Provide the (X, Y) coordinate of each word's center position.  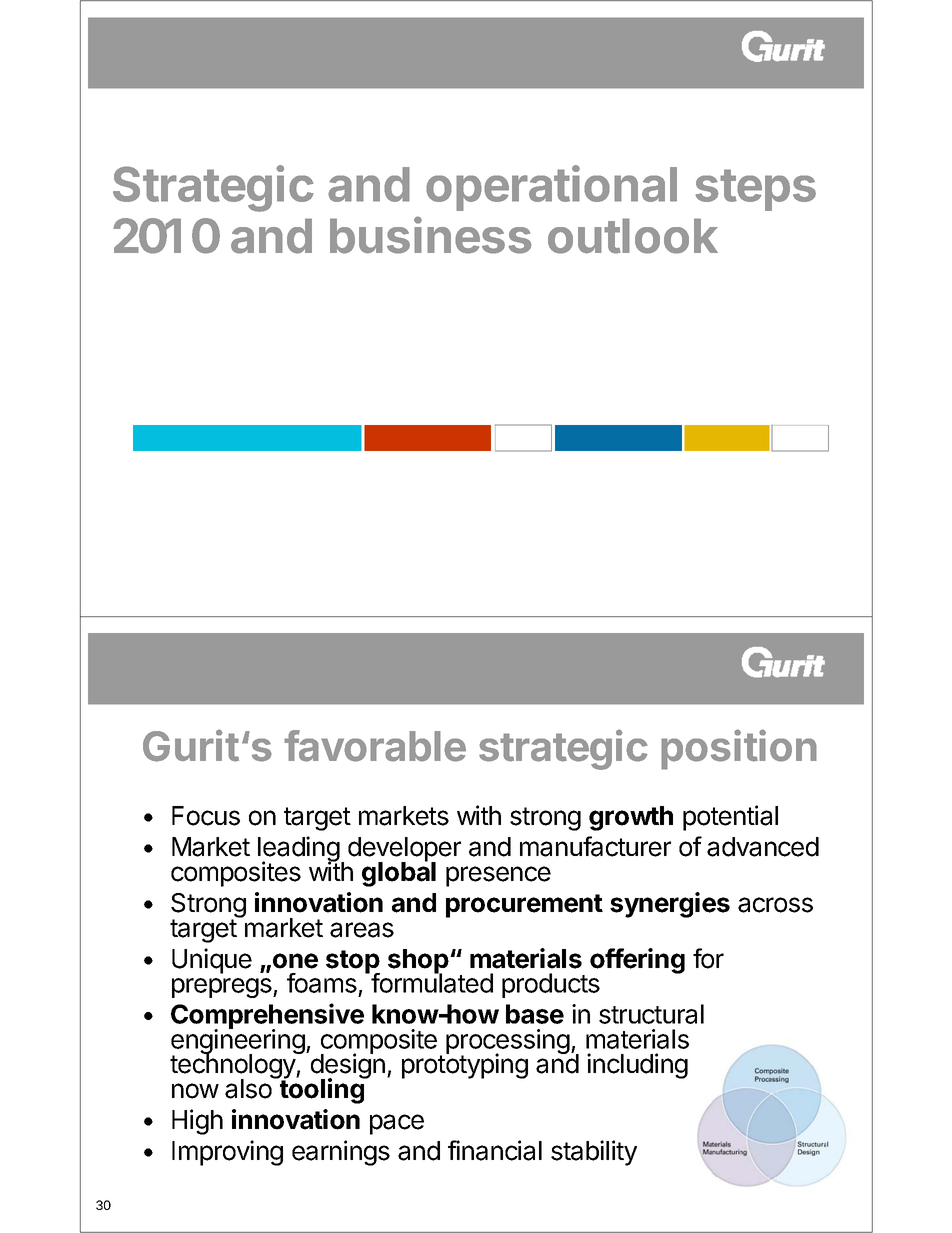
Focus (206, 816)
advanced (763, 847)
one (295, 961)
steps (755, 190)
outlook (633, 236)
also (249, 1088)
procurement (524, 906)
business (431, 235)
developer (404, 850)
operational (551, 188)
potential (730, 818)
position (739, 749)
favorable (375, 746)
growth (631, 818)
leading (299, 850)
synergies (670, 905)
